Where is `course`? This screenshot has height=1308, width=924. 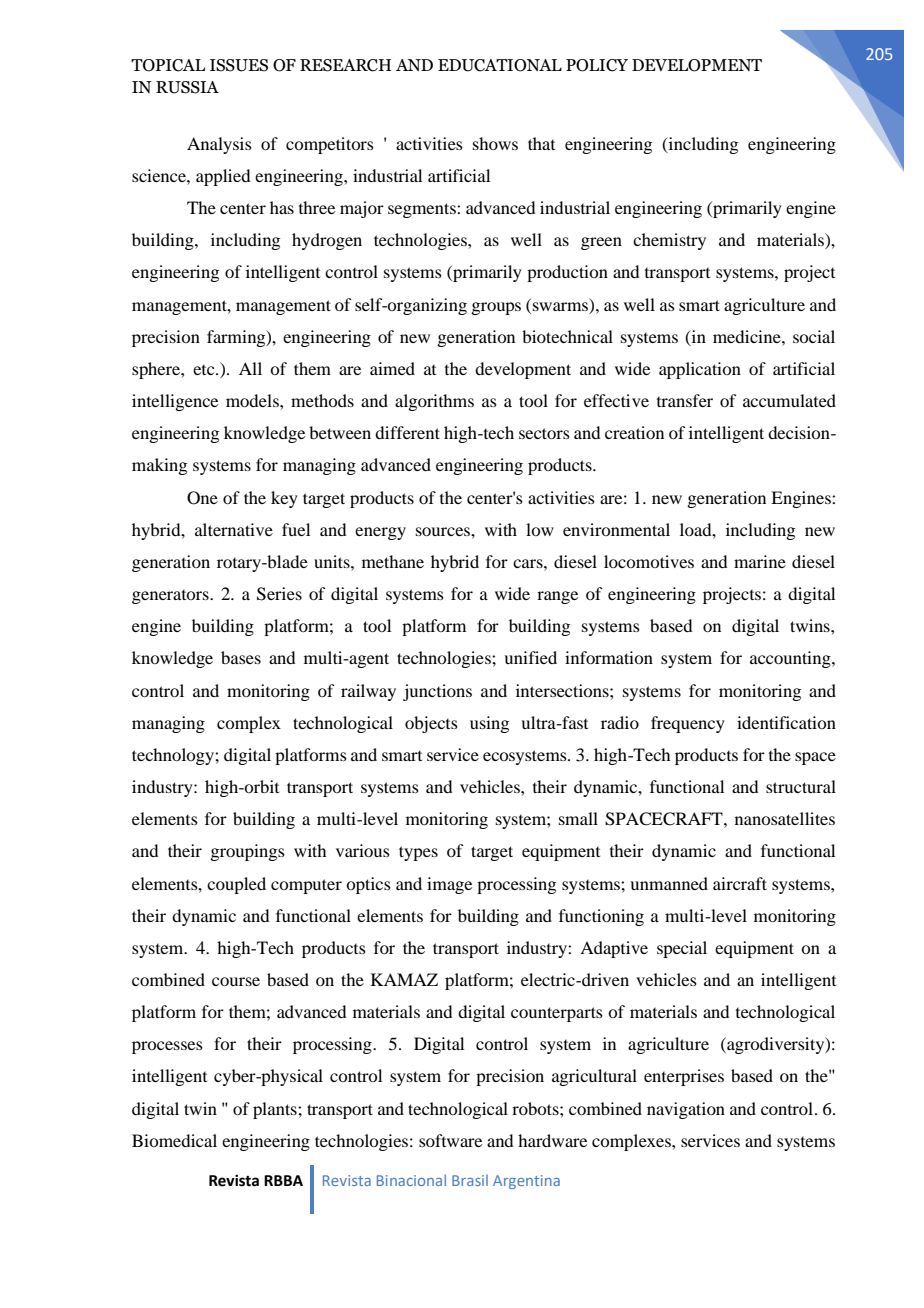
course is located at coordinates (236, 981).
